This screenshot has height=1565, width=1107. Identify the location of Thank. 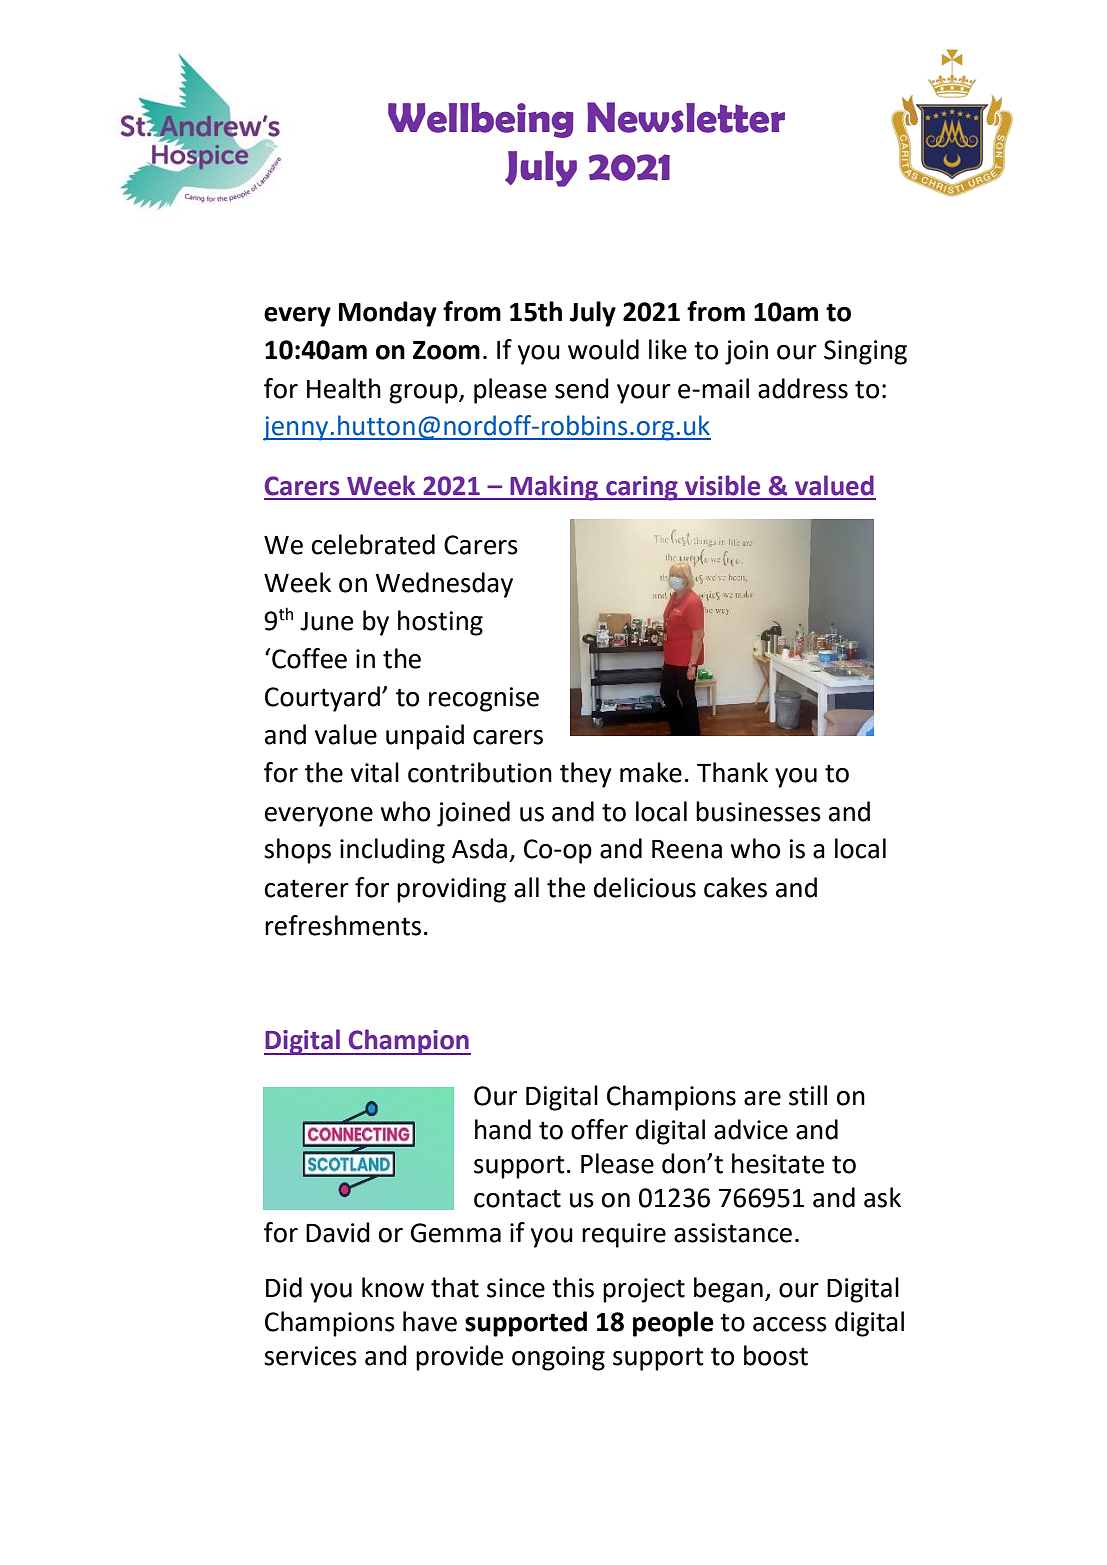
(732, 772).
